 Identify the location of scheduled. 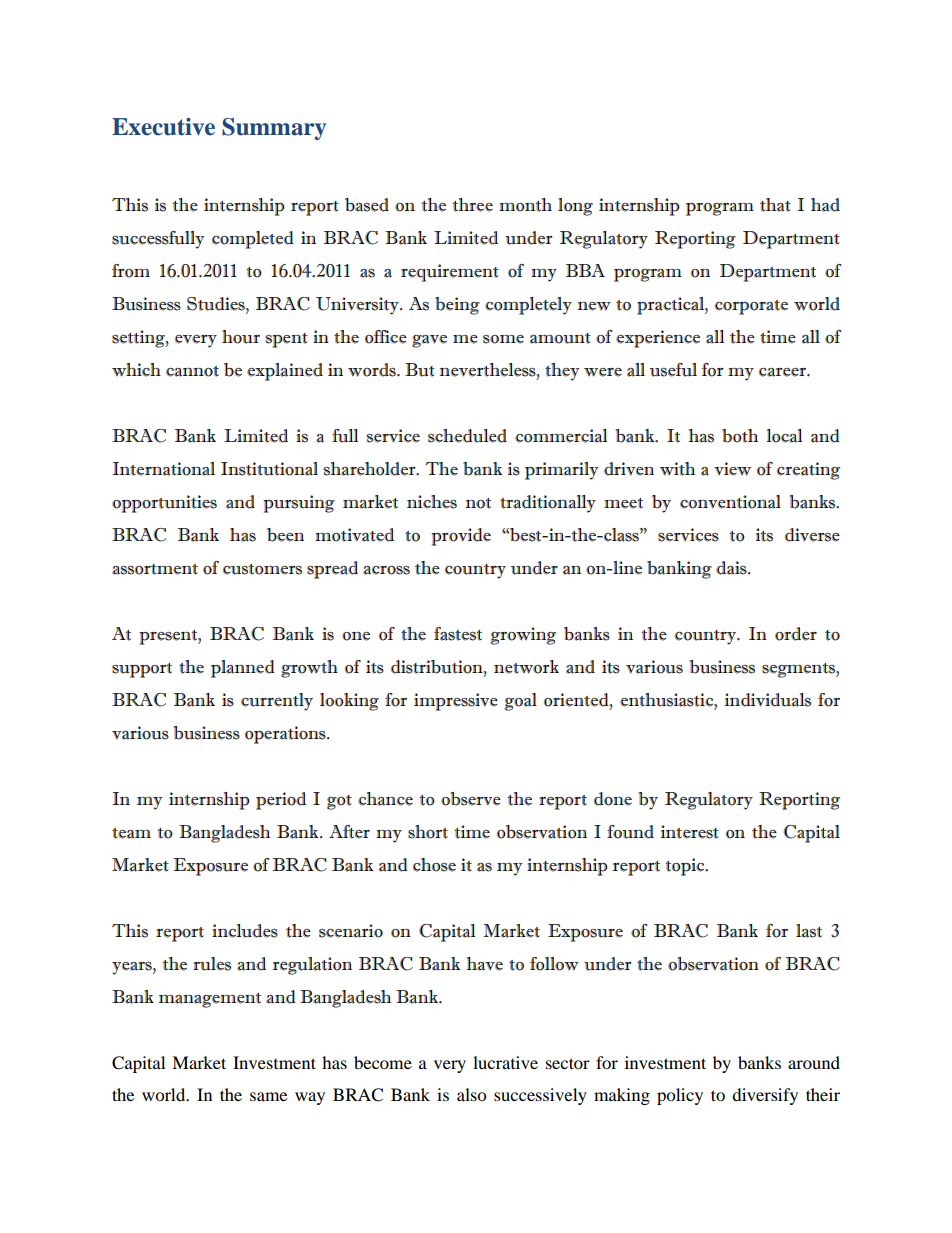
(467, 436).
